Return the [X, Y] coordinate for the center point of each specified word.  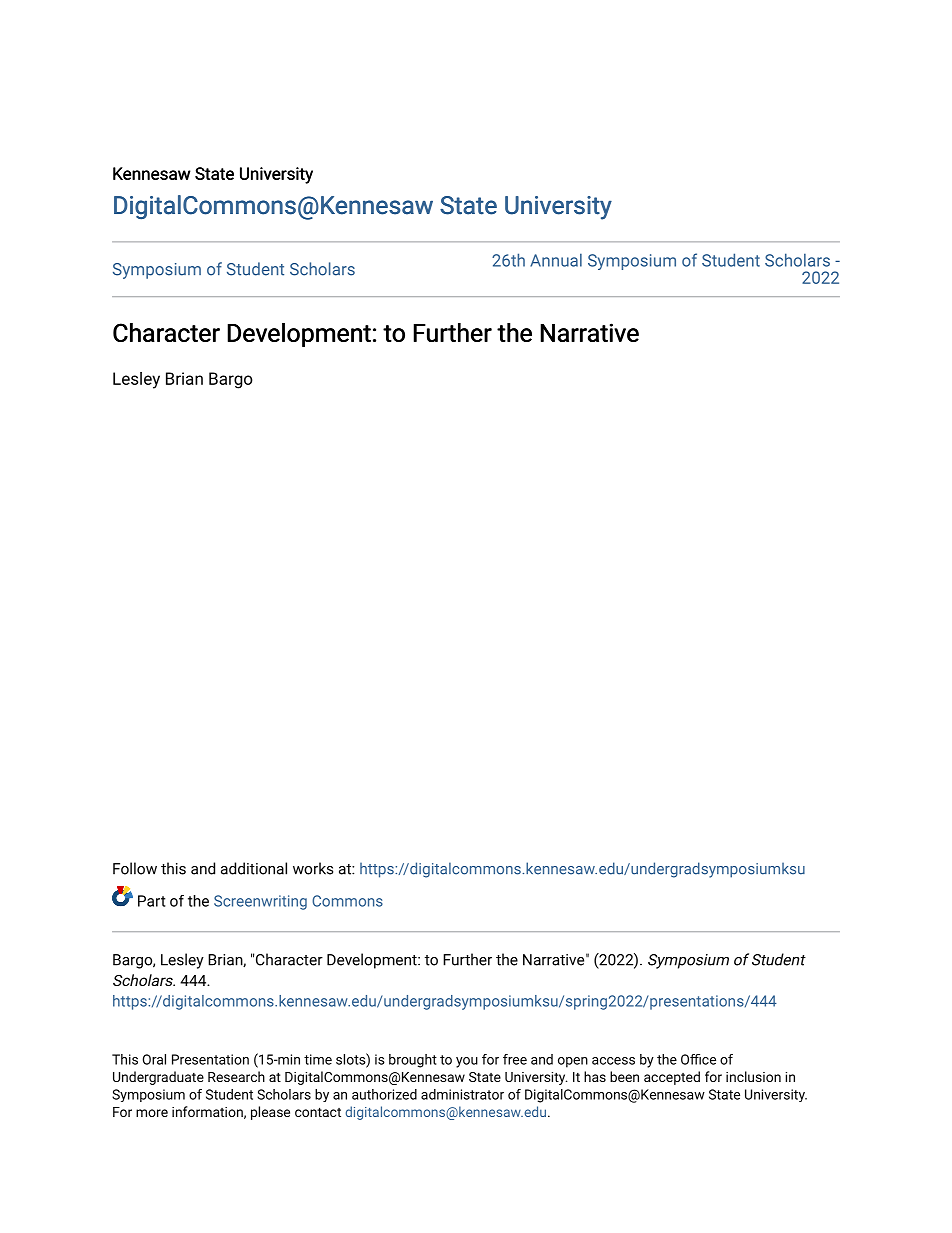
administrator [462, 1094]
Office [698, 1059]
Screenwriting [260, 902]
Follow [135, 868]
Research [236, 1076]
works [313, 868]
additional [254, 868]
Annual [556, 260]
